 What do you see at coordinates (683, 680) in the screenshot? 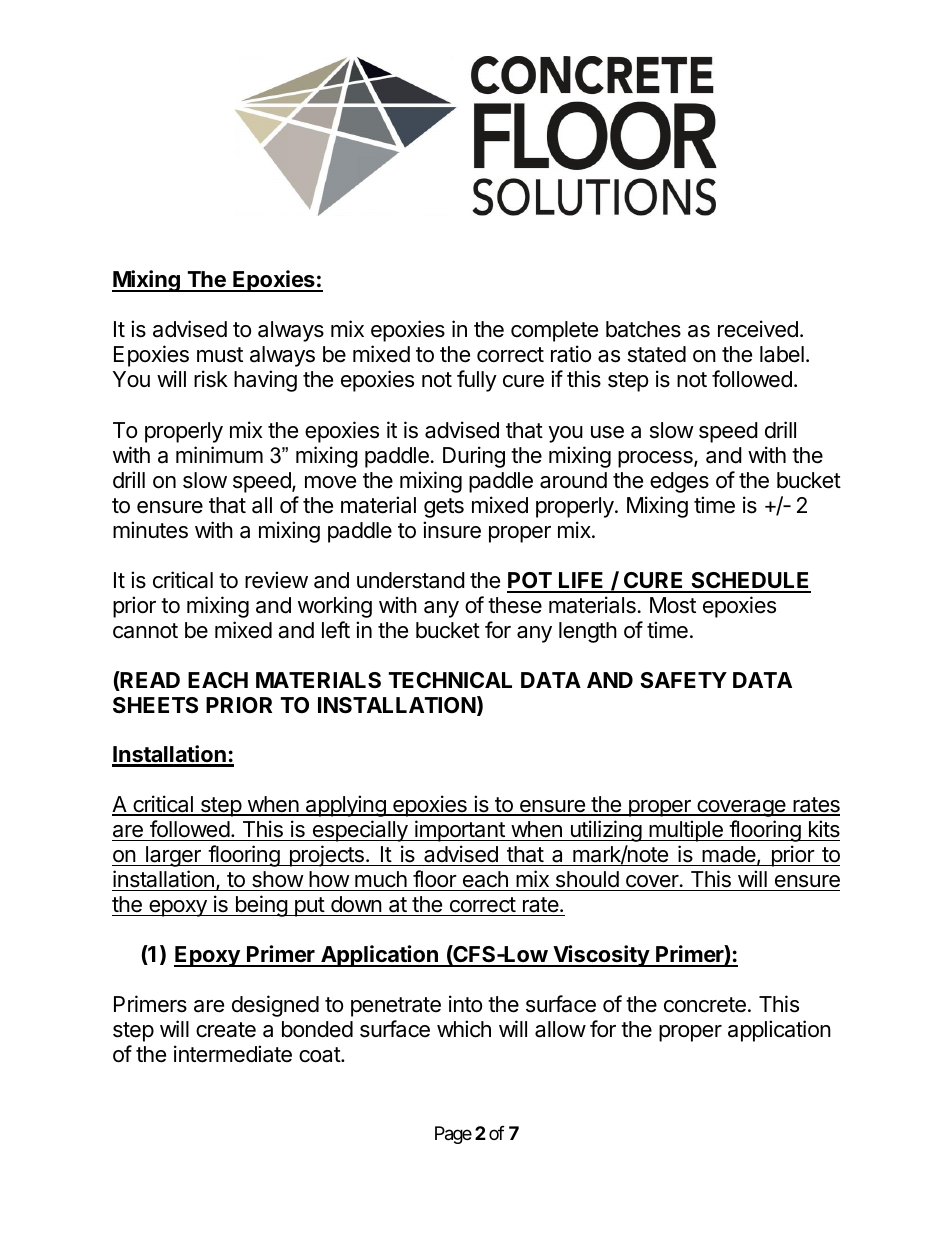
I see `SAFETY` at bounding box center [683, 680].
